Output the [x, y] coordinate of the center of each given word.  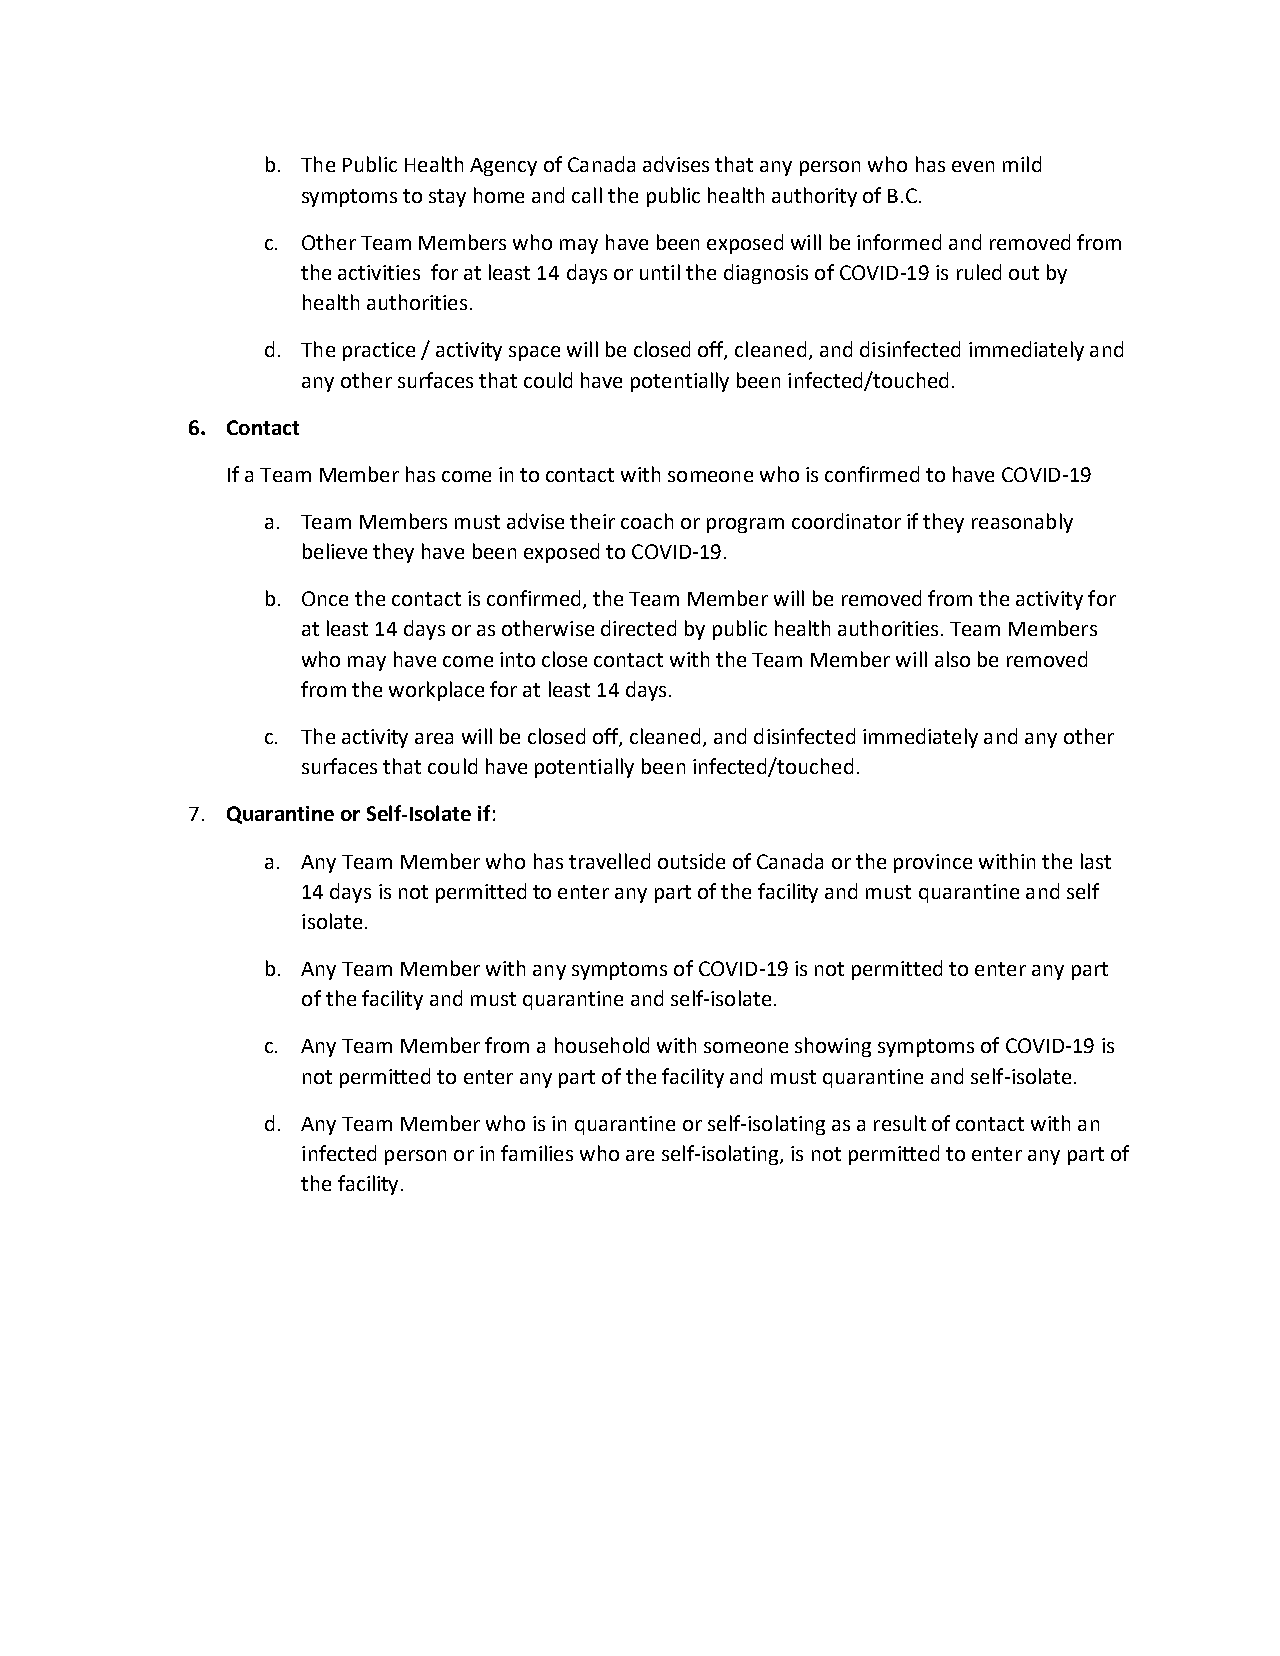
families [537, 1153]
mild [1022, 164]
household [602, 1045]
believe [335, 551]
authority [814, 197]
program [745, 525]
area [434, 738]
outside [691, 861]
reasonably [1022, 523]
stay [447, 198]
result [900, 1123]
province [933, 863]
